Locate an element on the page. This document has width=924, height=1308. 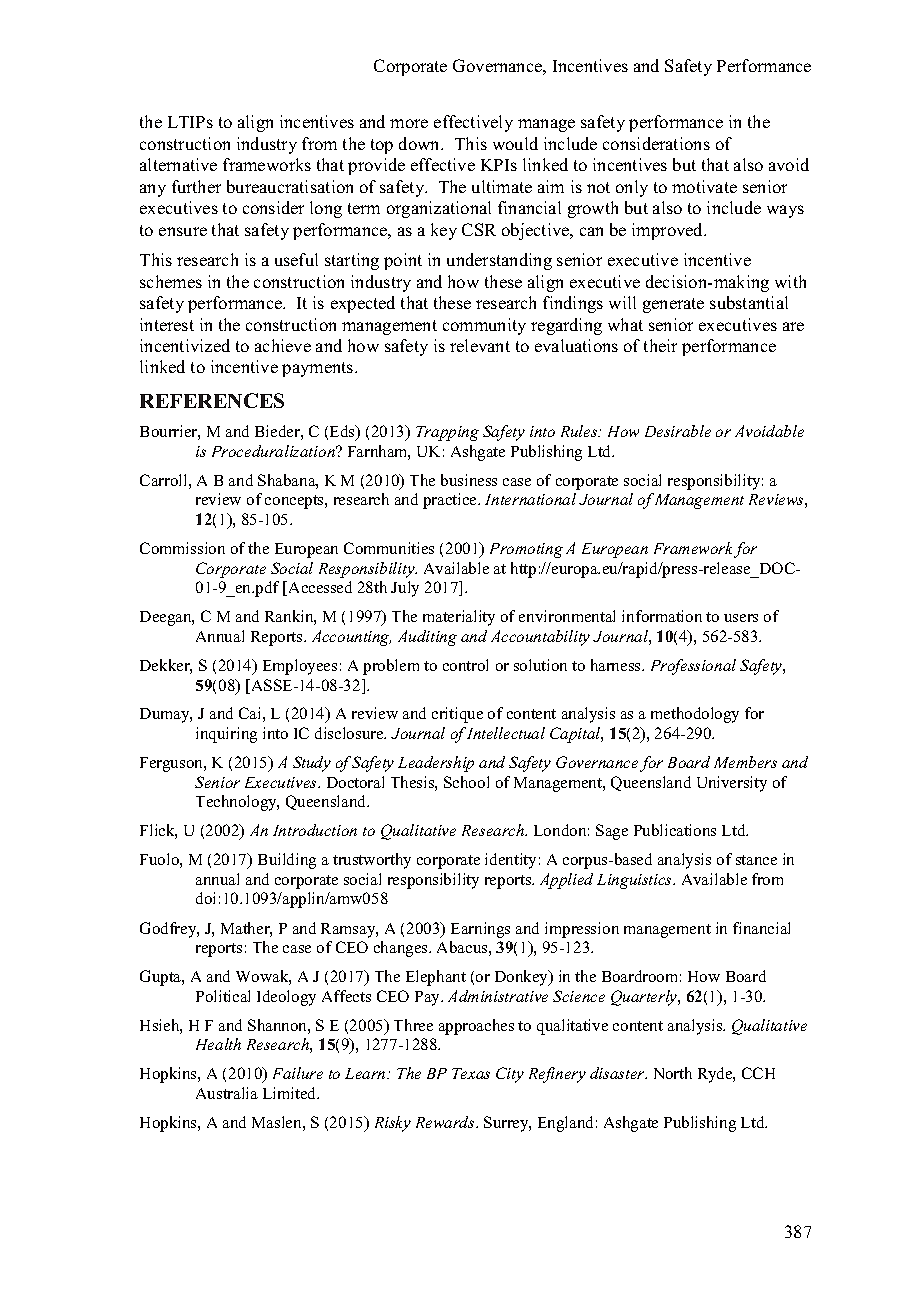
practice is located at coordinates (451, 501).
